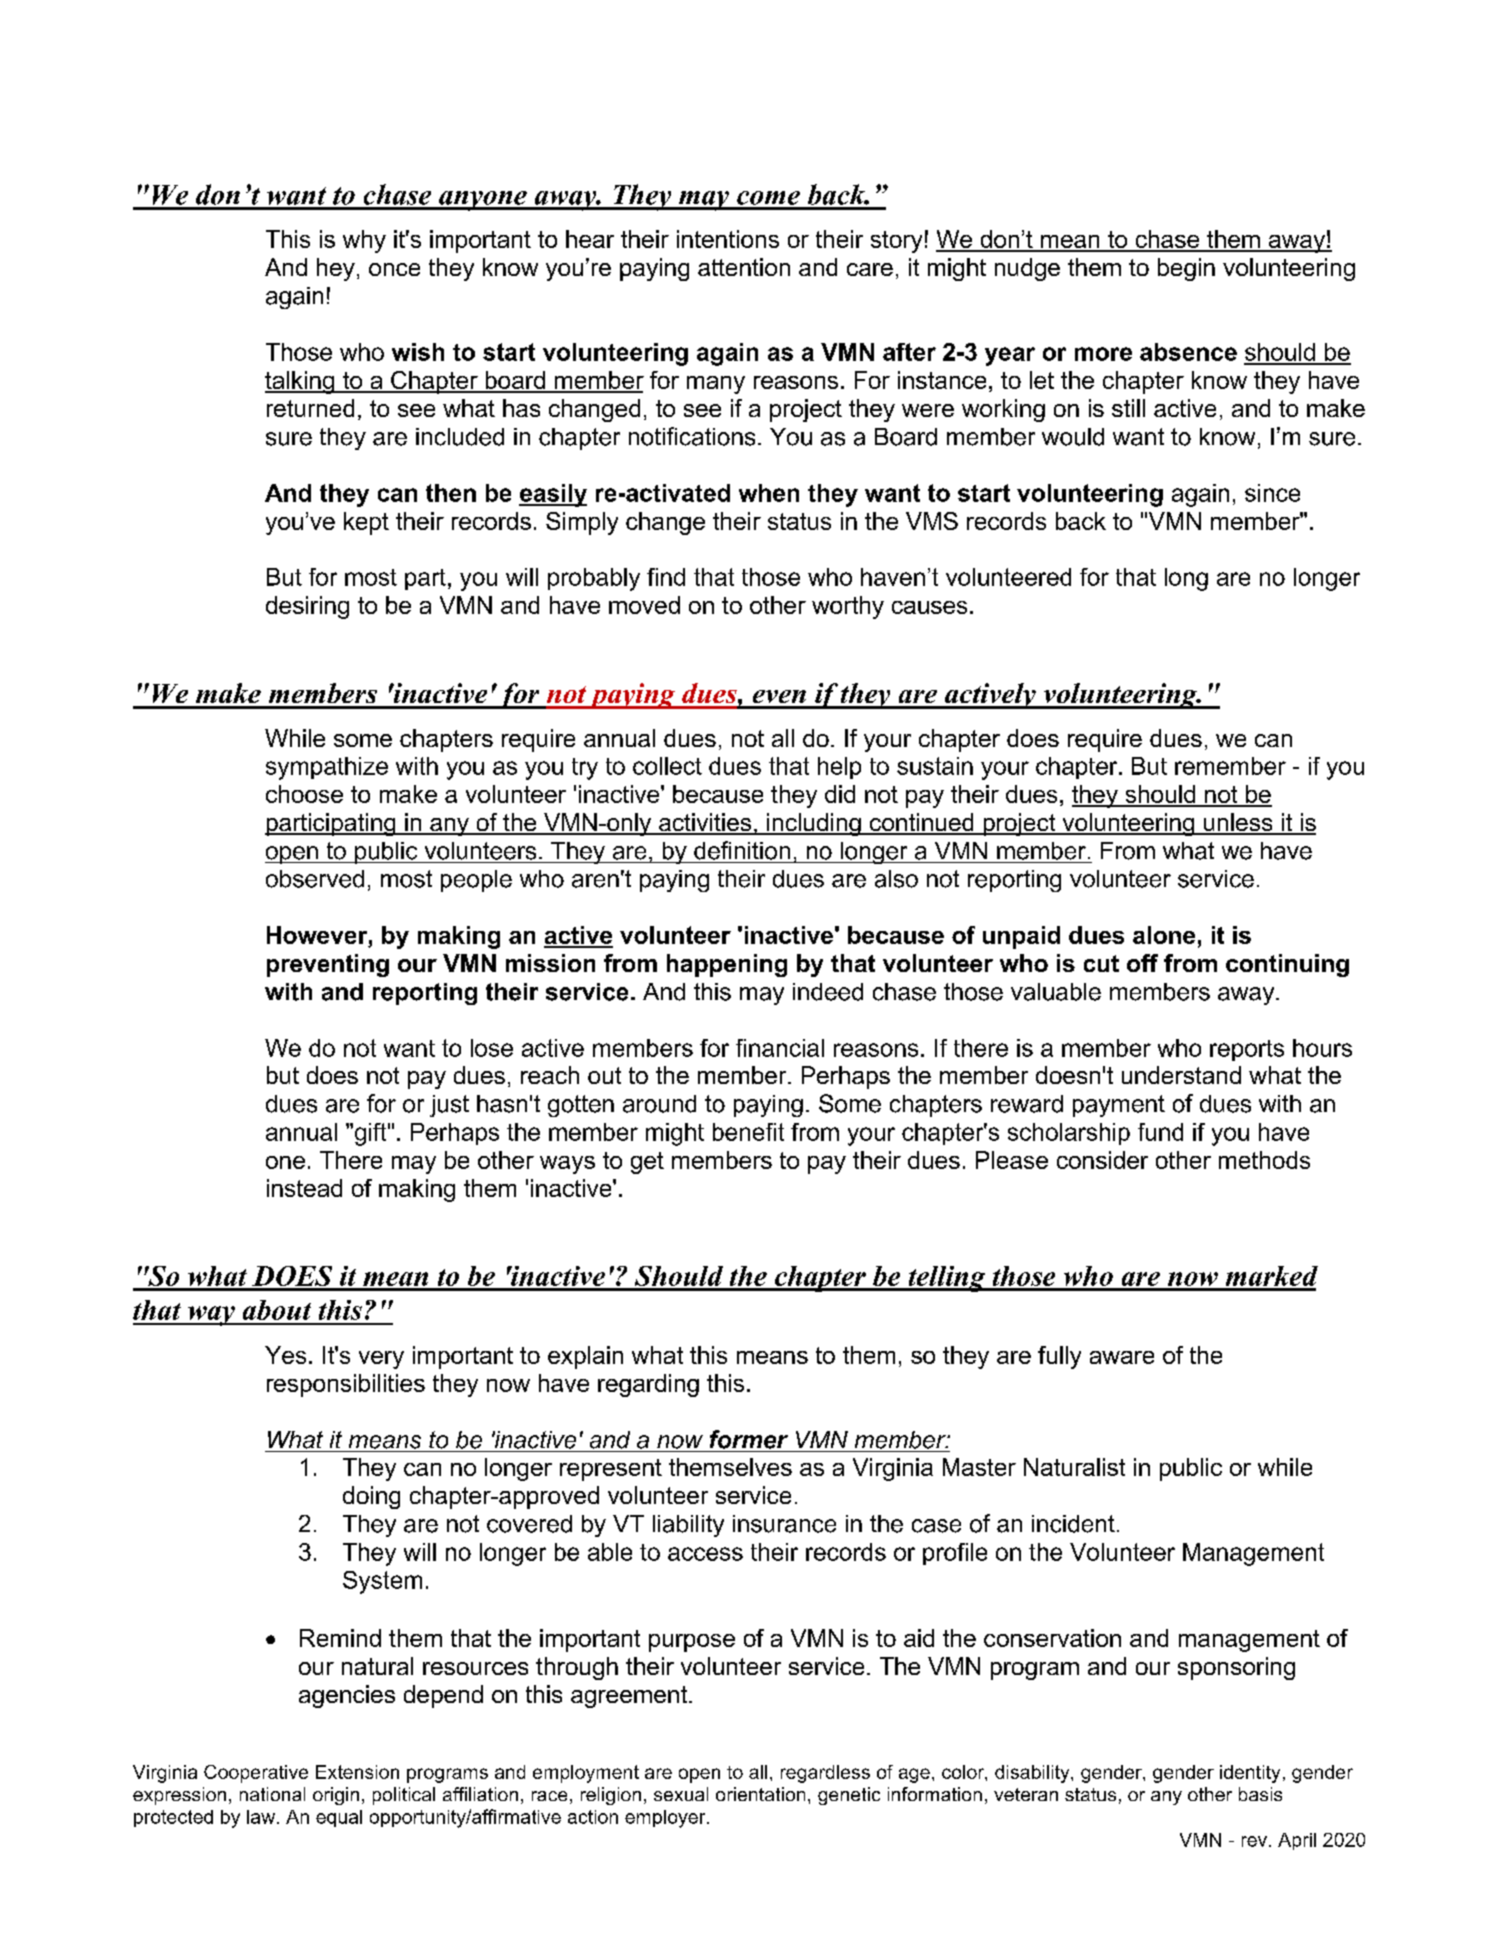 The height and width of the screenshot is (1938, 1498). I want to click on about, so click(277, 1310).
